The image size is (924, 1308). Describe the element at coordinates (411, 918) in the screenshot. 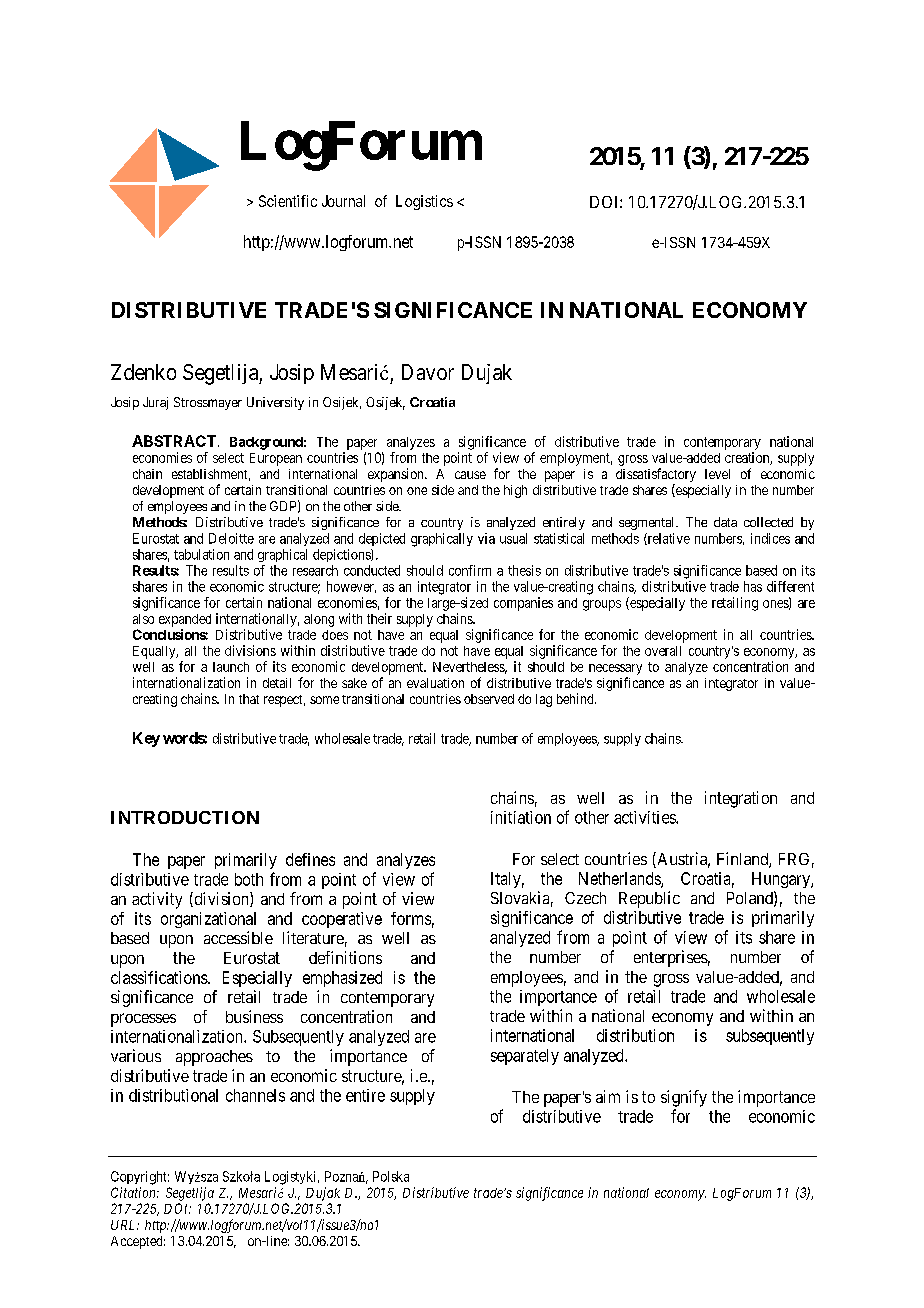

I see `forms` at that location.
